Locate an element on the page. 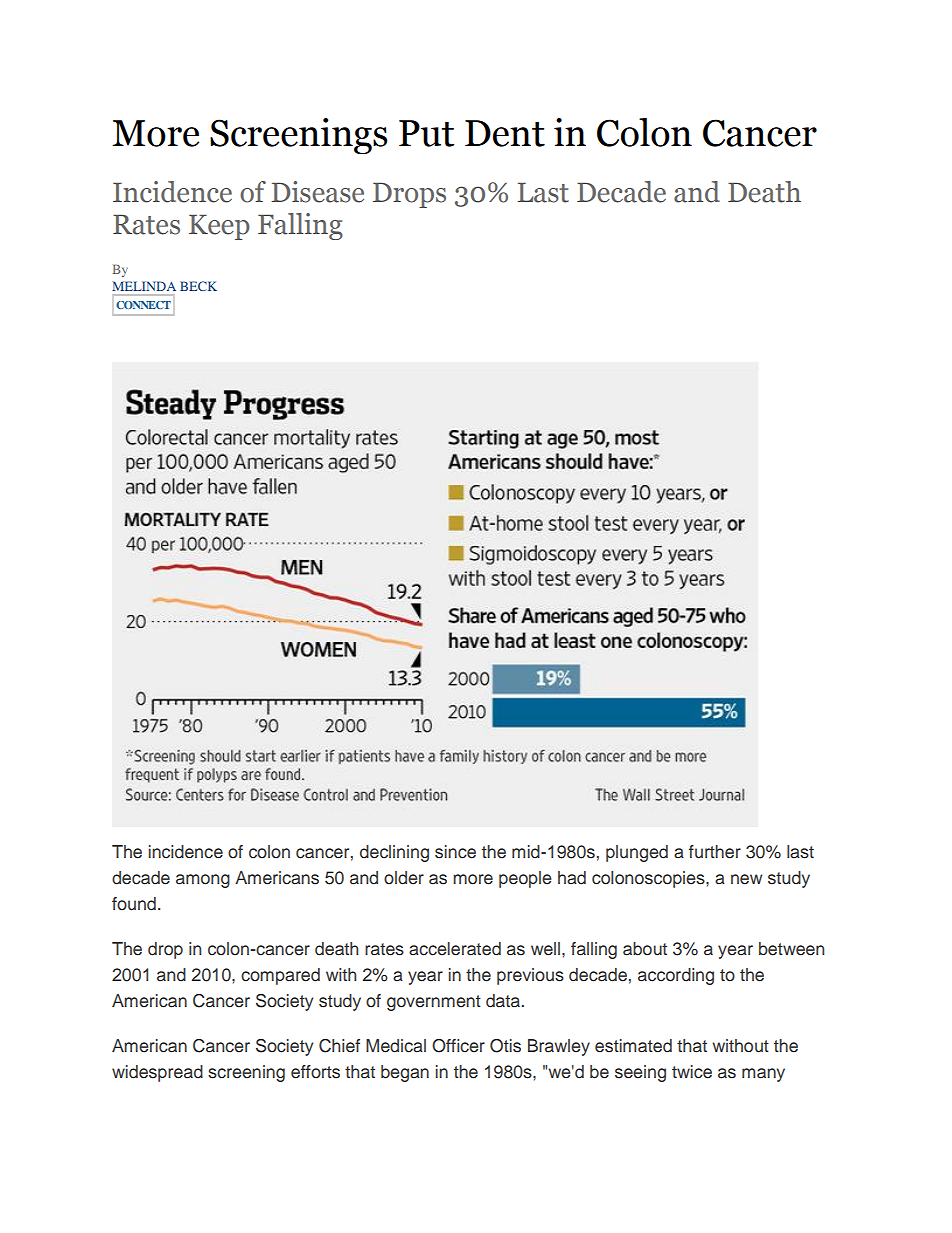 The image size is (952, 1233). since is located at coordinates (455, 852).
